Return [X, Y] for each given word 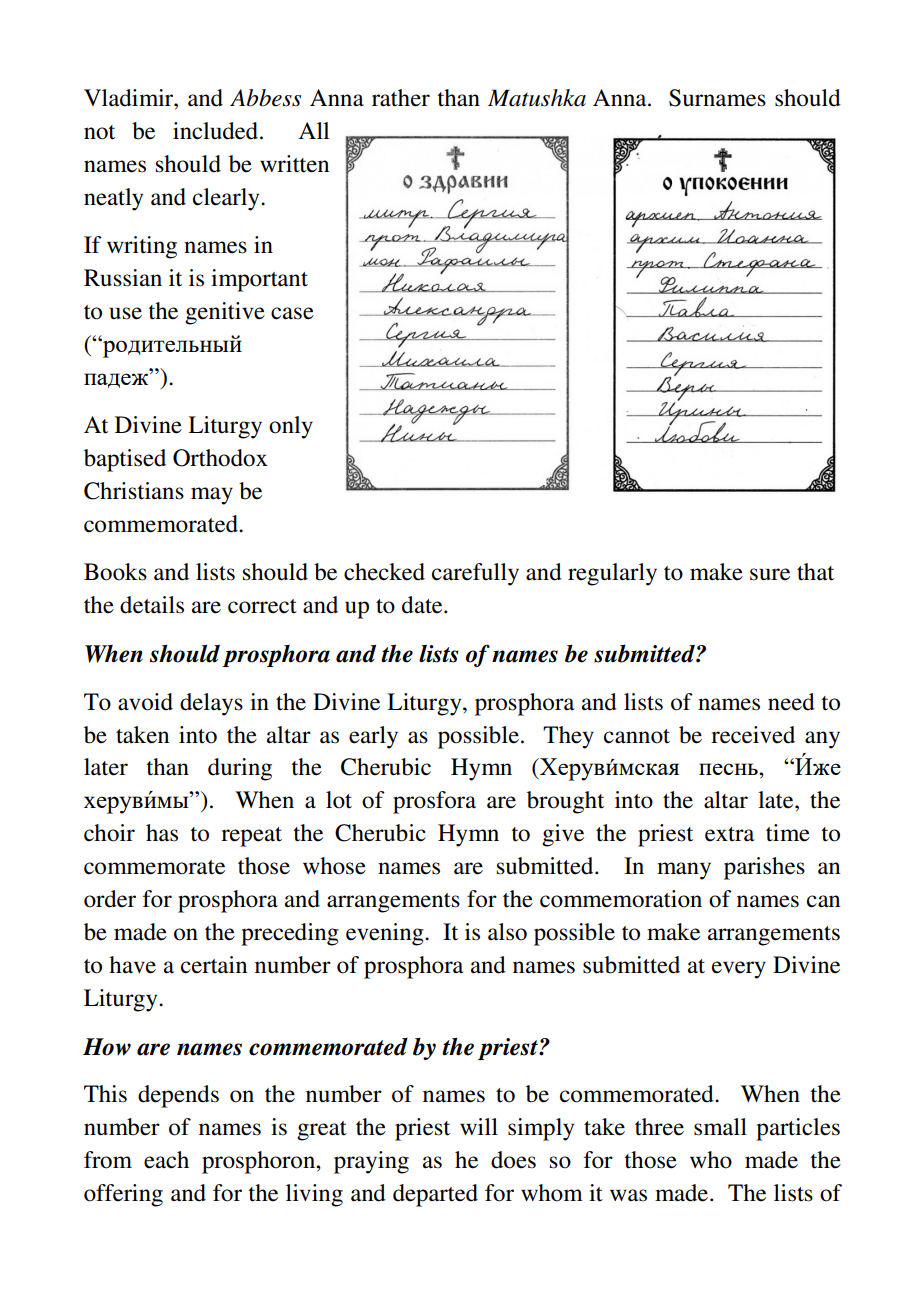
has [162, 833]
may [212, 496]
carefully [475, 574]
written [294, 164]
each [166, 1160]
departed [435, 1195]
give [563, 835]
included [217, 131]
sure [770, 574]
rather [401, 98]
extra [729, 834]
